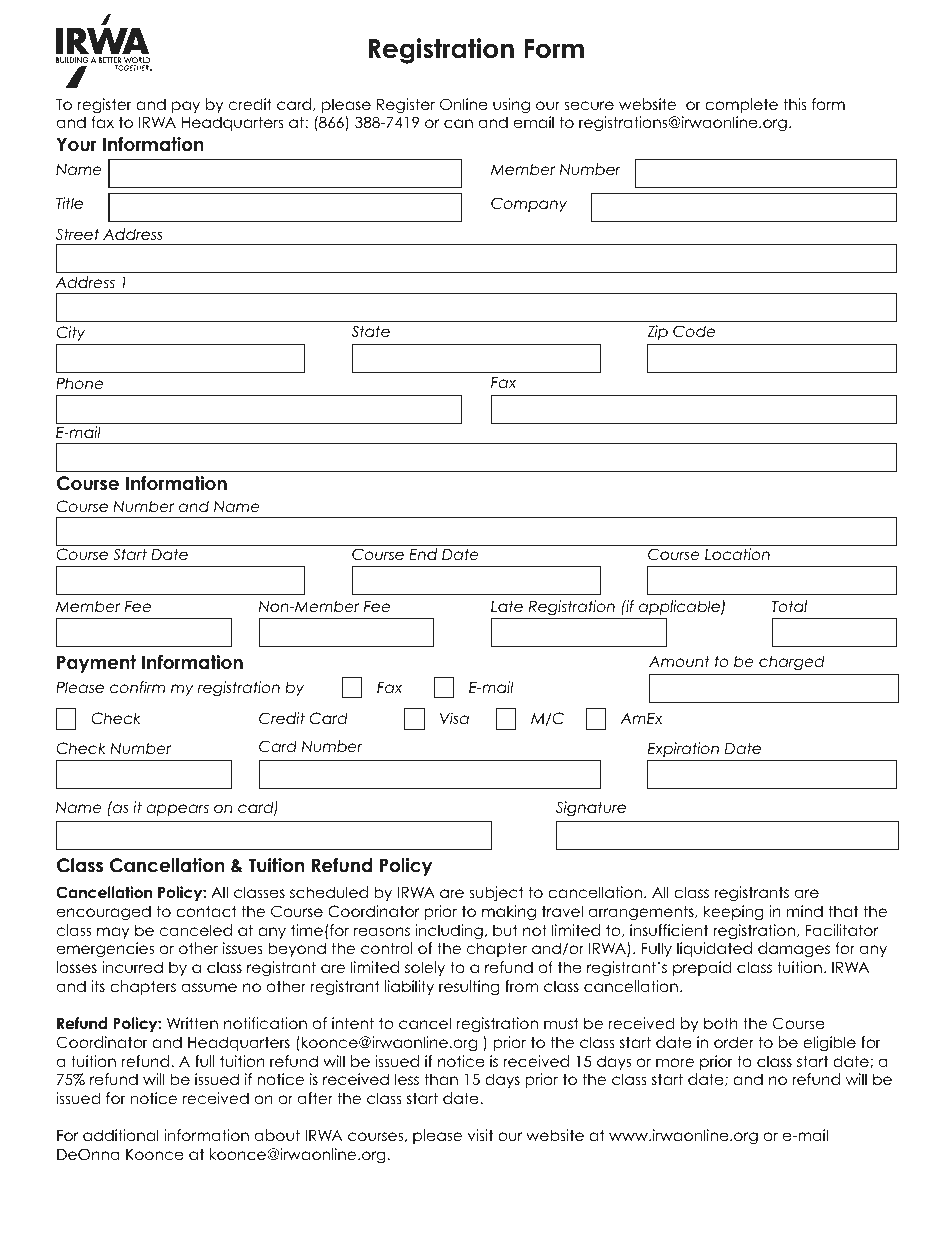  I want to click on Phone, so click(79, 383).
